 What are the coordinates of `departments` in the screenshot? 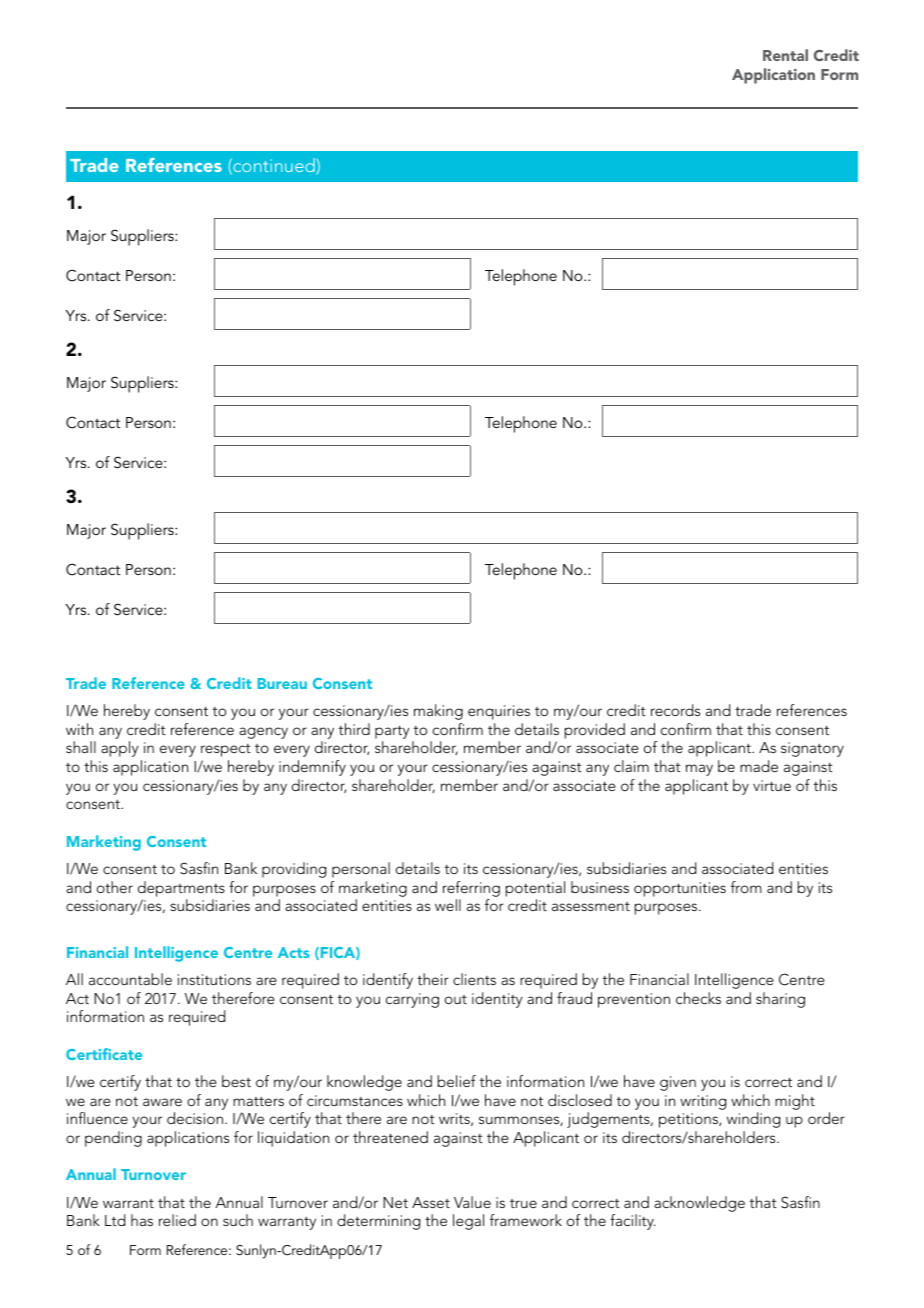 It's located at (181, 889).
